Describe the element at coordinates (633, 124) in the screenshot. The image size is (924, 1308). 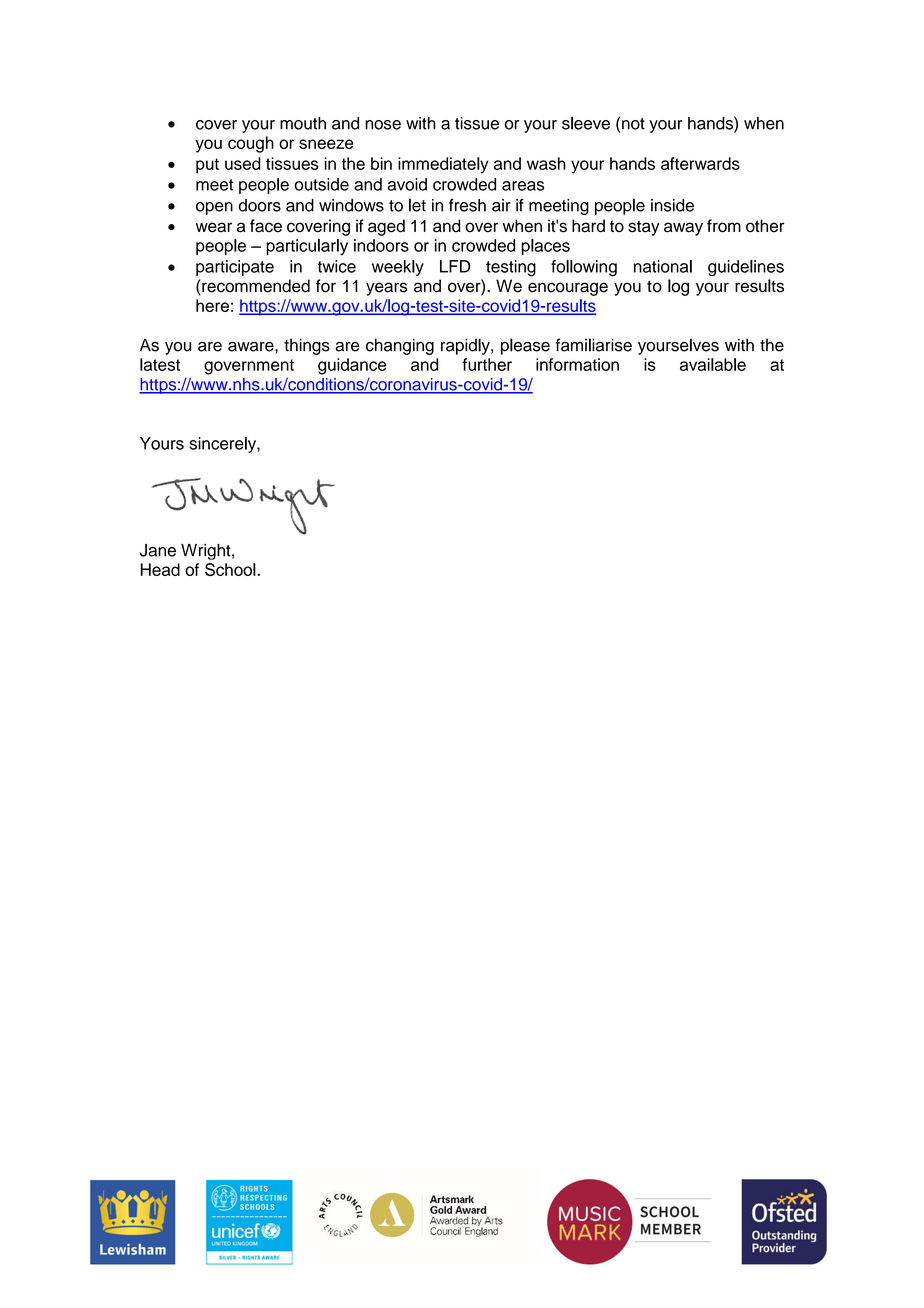
I see `not` at that location.
